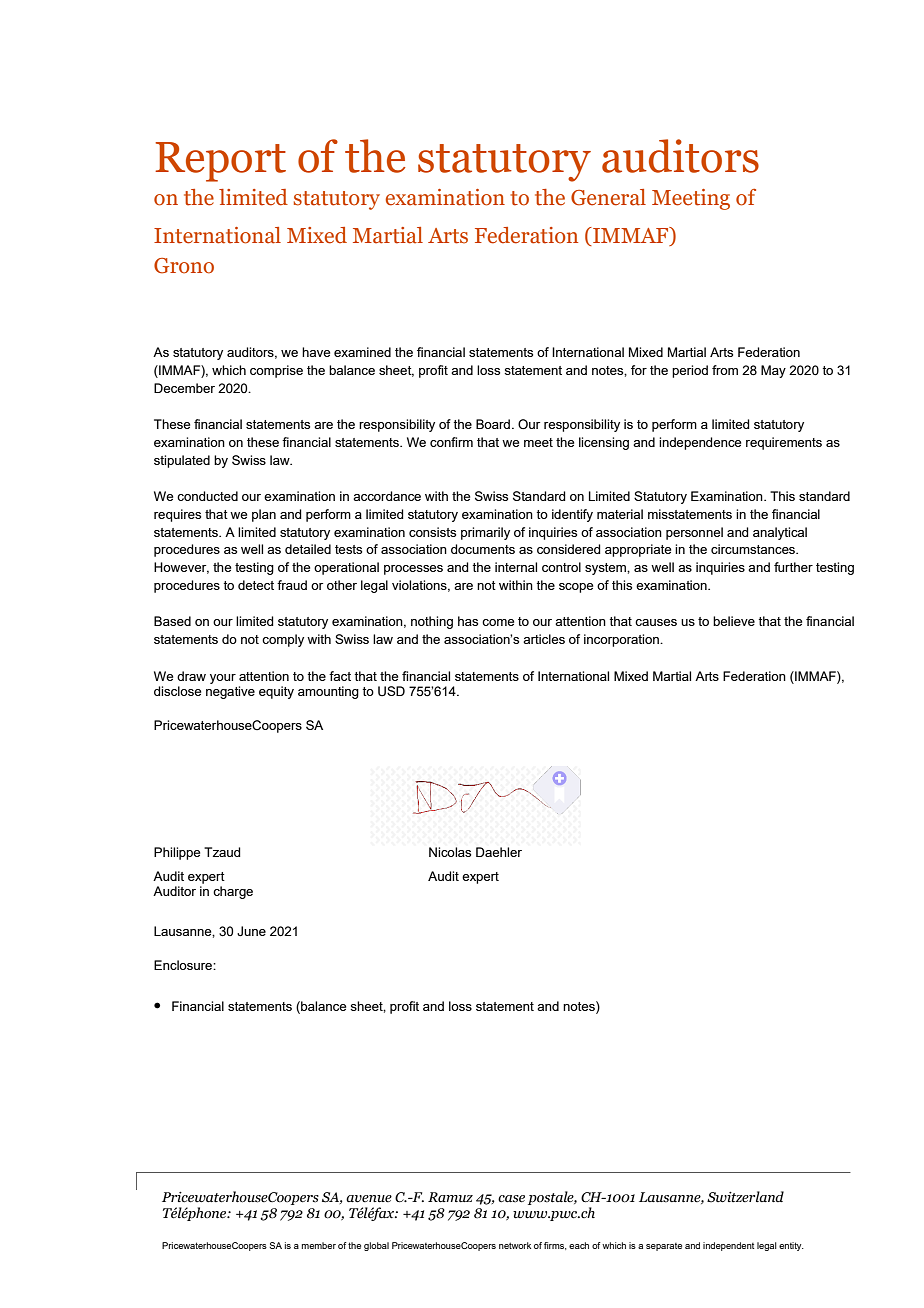  What do you see at coordinates (264, 515) in the screenshot?
I see `plan` at bounding box center [264, 515].
